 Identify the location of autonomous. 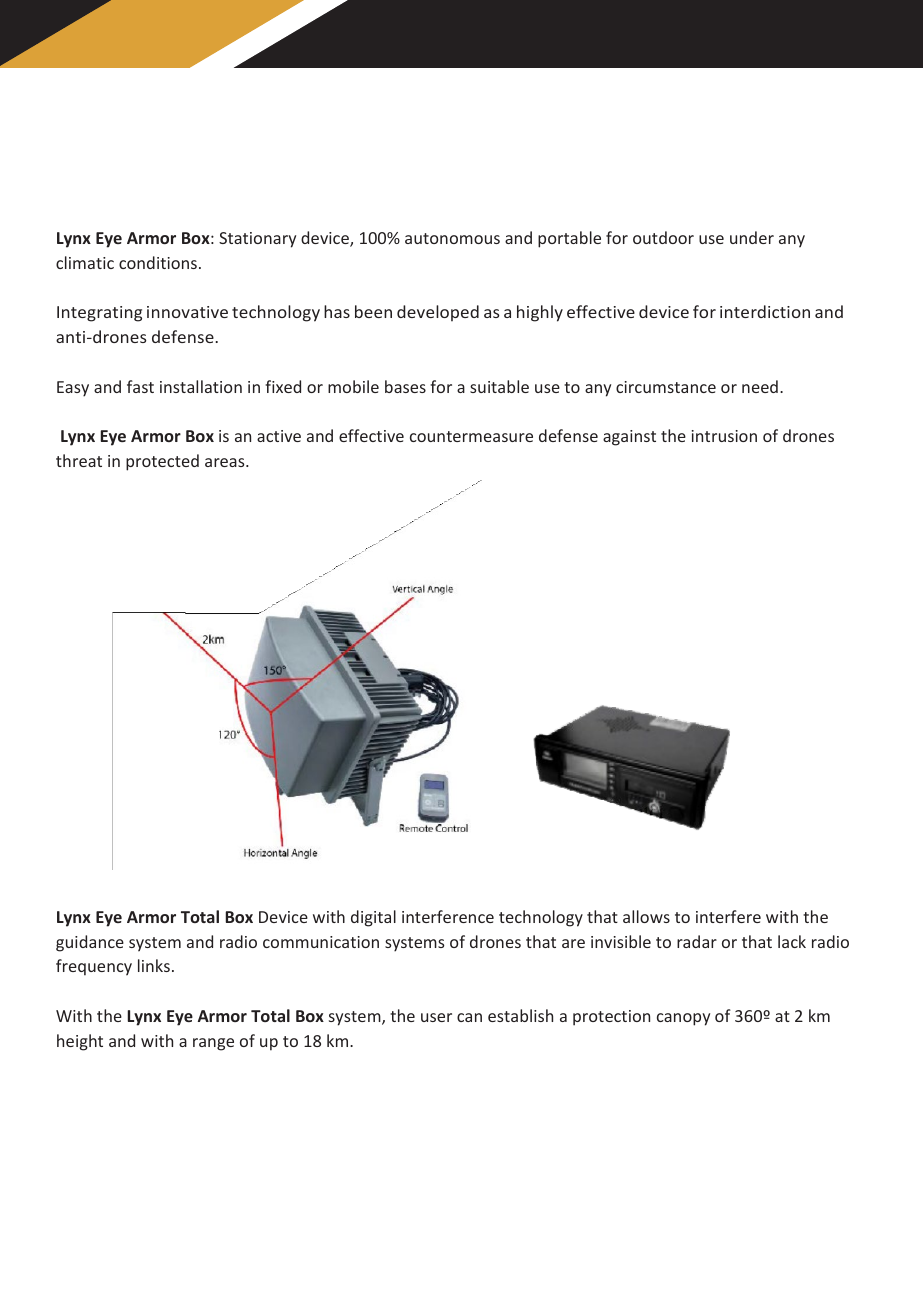
(452, 238).
